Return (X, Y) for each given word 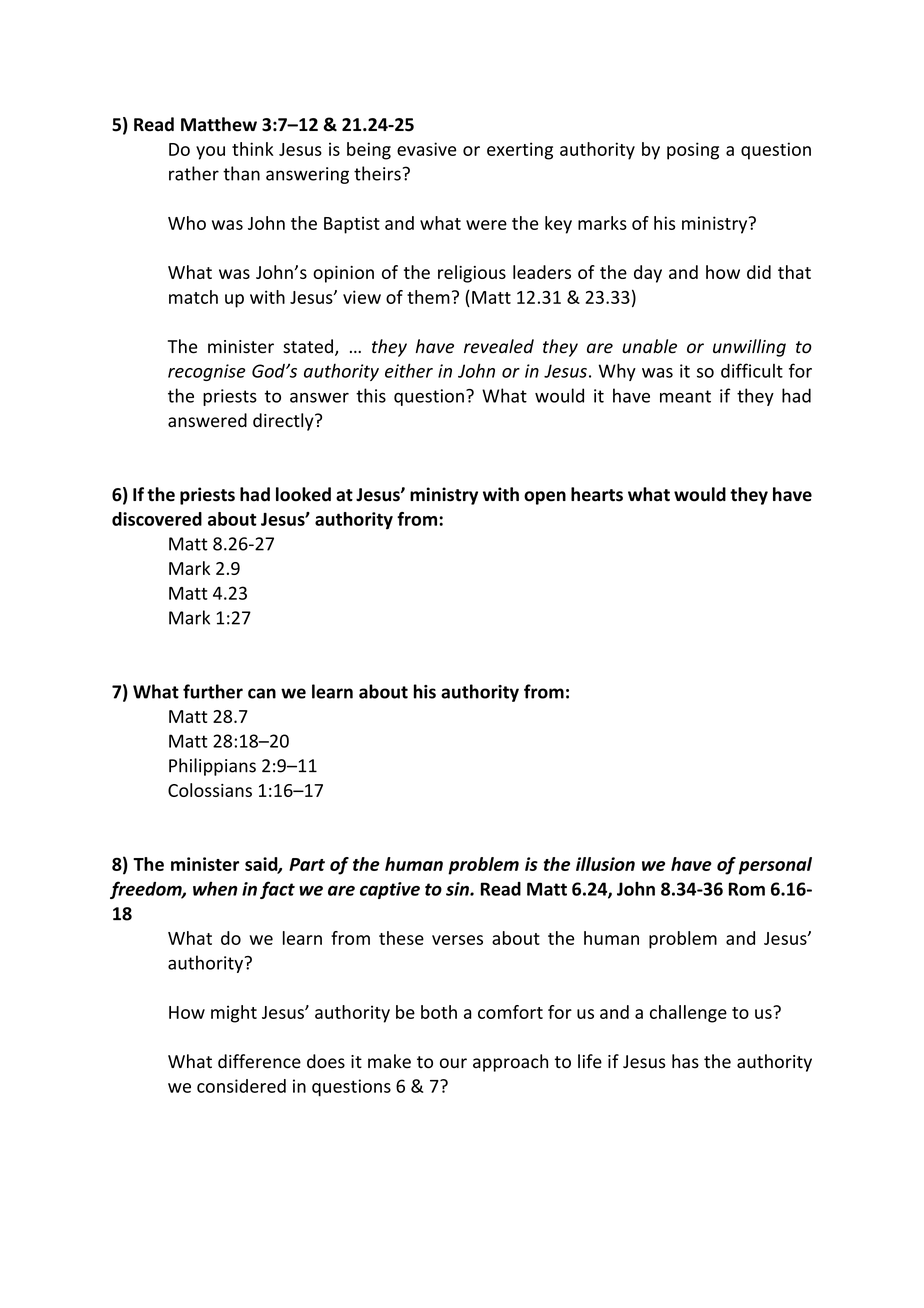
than (241, 173)
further (213, 691)
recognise (207, 372)
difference (259, 1061)
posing (693, 151)
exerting (520, 151)
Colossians (210, 790)
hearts (597, 494)
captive (390, 890)
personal (775, 866)
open (545, 498)
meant (685, 396)
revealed (499, 346)
